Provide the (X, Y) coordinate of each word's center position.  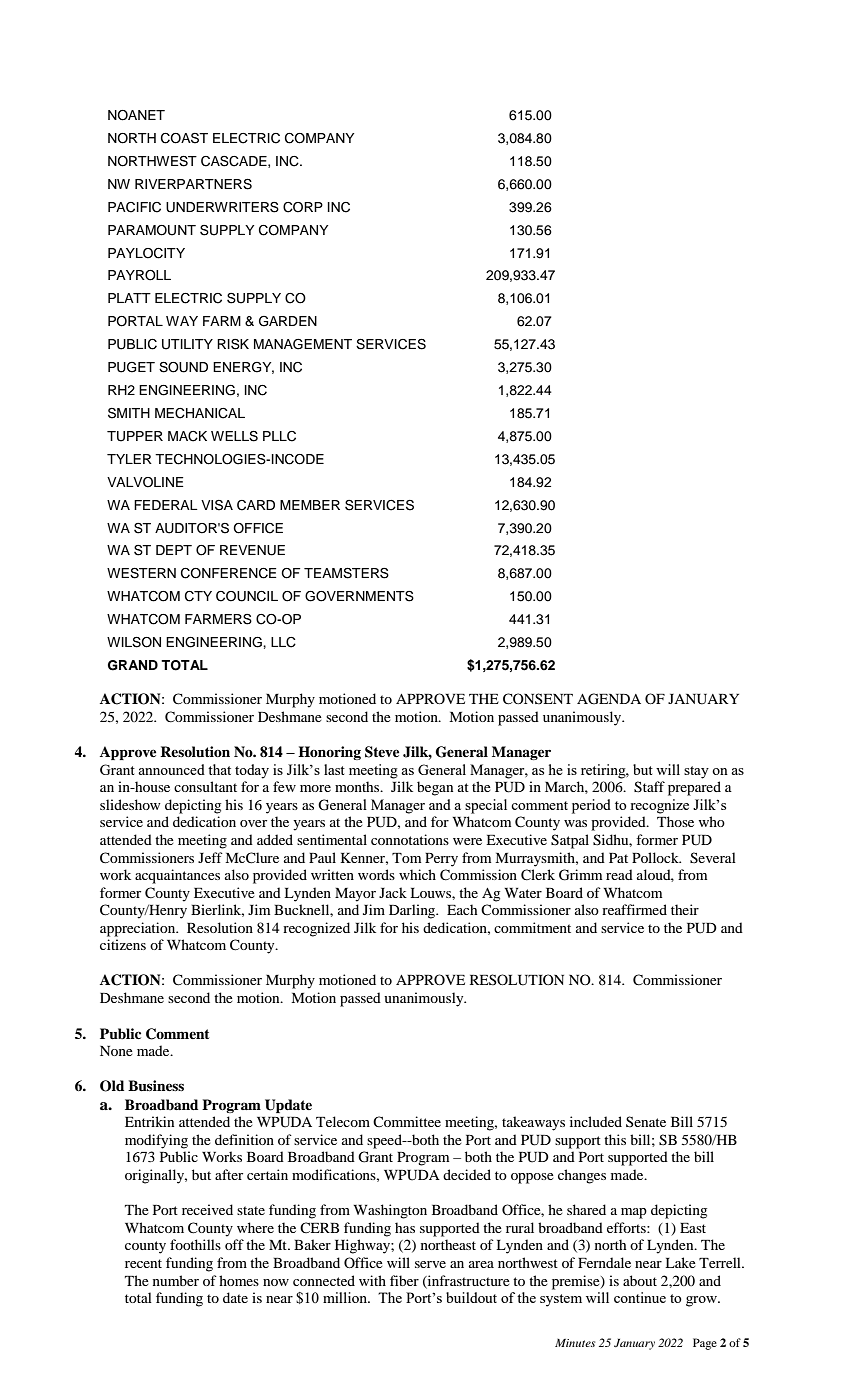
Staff (649, 787)
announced (171, 769)
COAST (184, 138)
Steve (382, 752)
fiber (404, 1280)
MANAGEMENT (303, 344)
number (176, 1280)
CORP (303, 207)
